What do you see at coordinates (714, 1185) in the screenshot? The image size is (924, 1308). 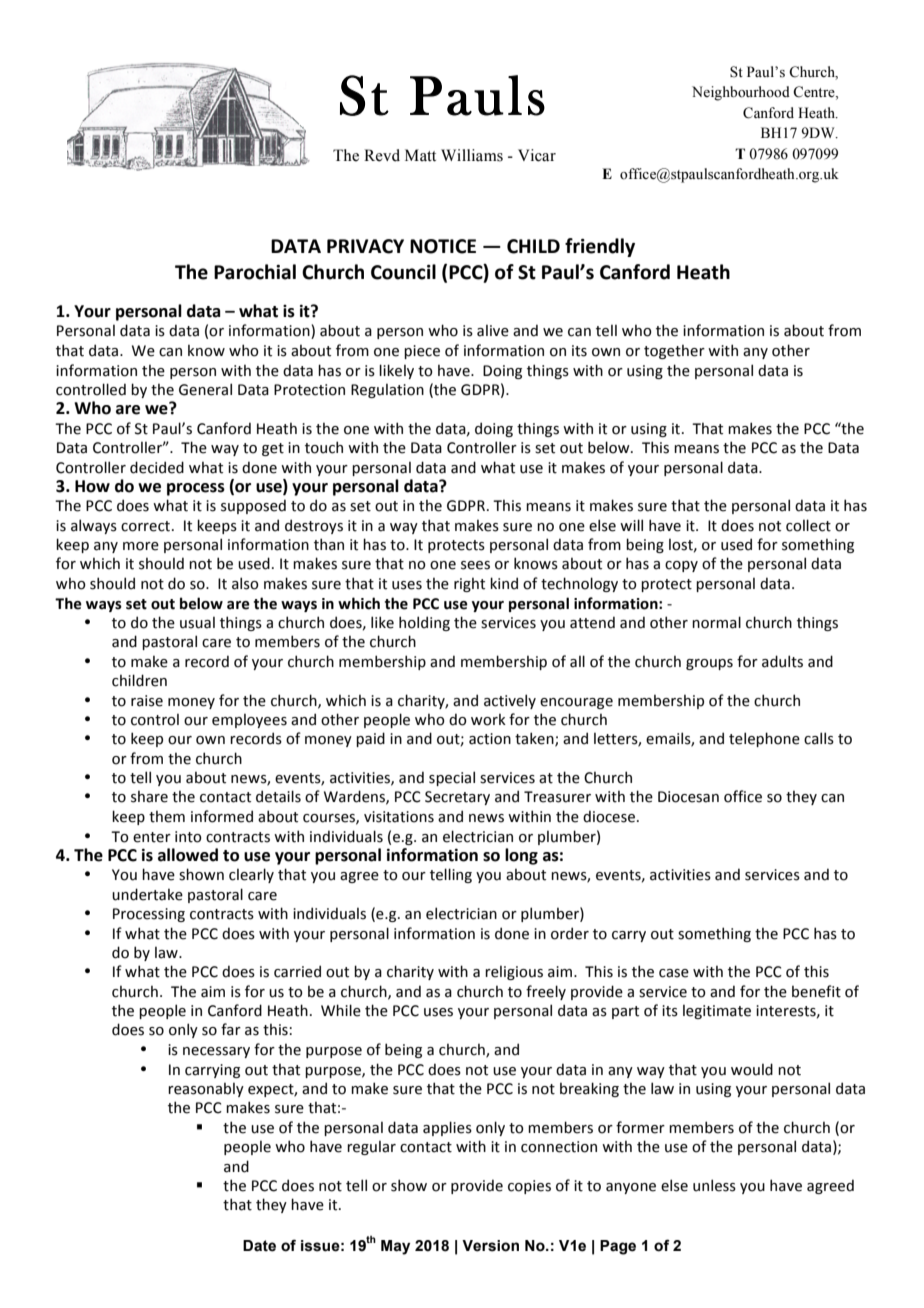 I see `unless` at bounding box center [714, 1185].
